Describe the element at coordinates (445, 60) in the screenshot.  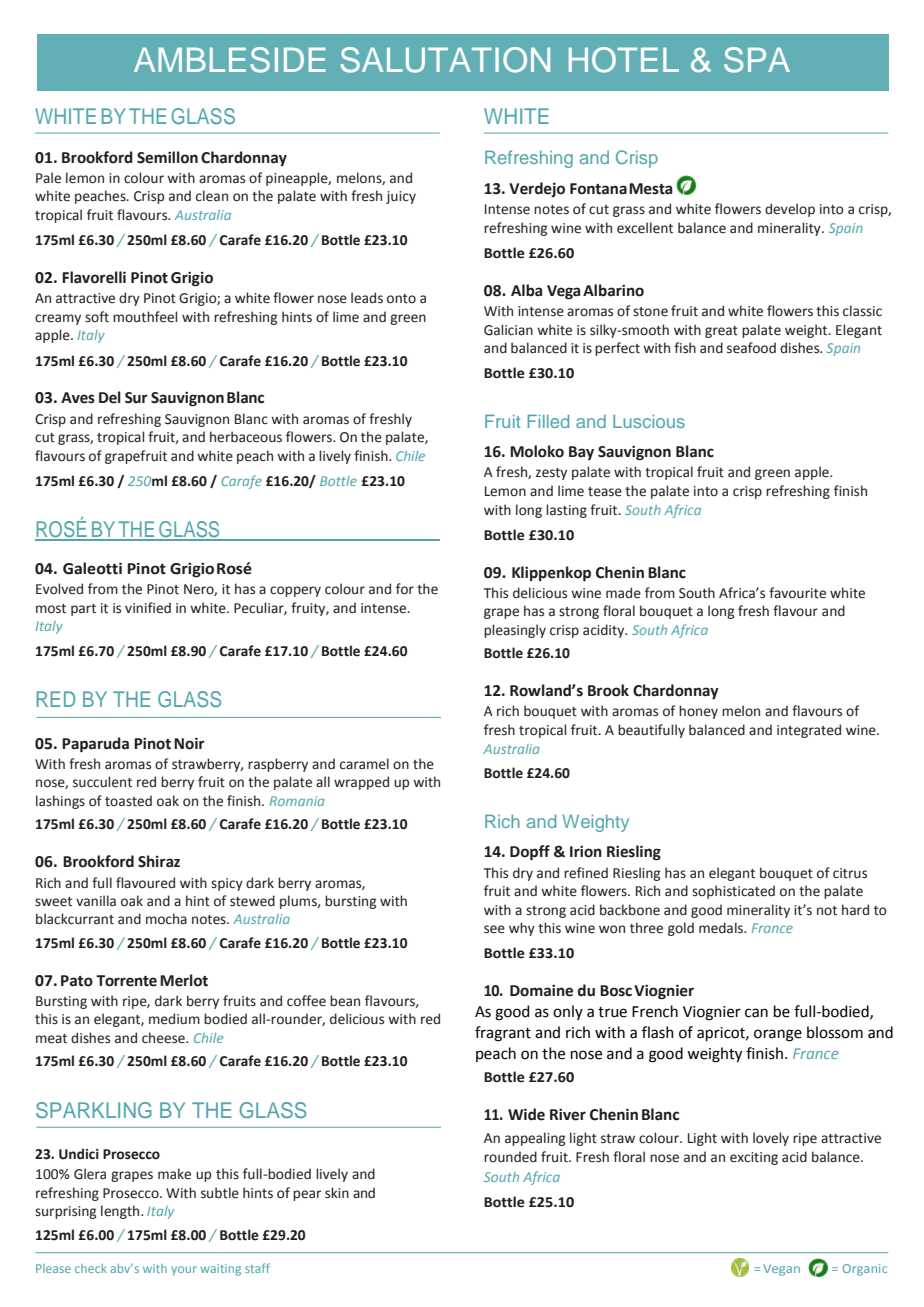
I see `SALUTATION` at that location.
